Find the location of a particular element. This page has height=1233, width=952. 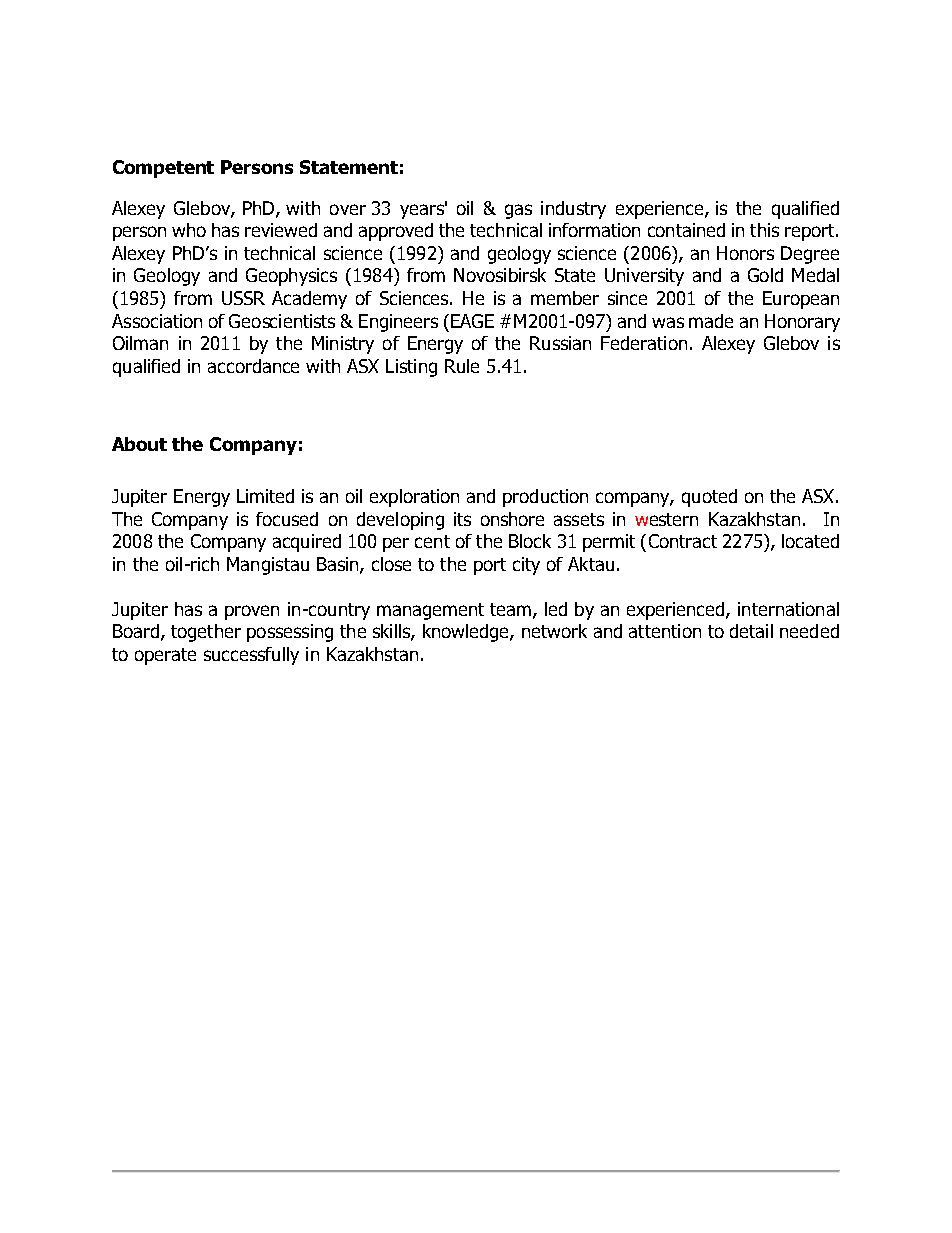

focused is located at coordinates (287, 519).
